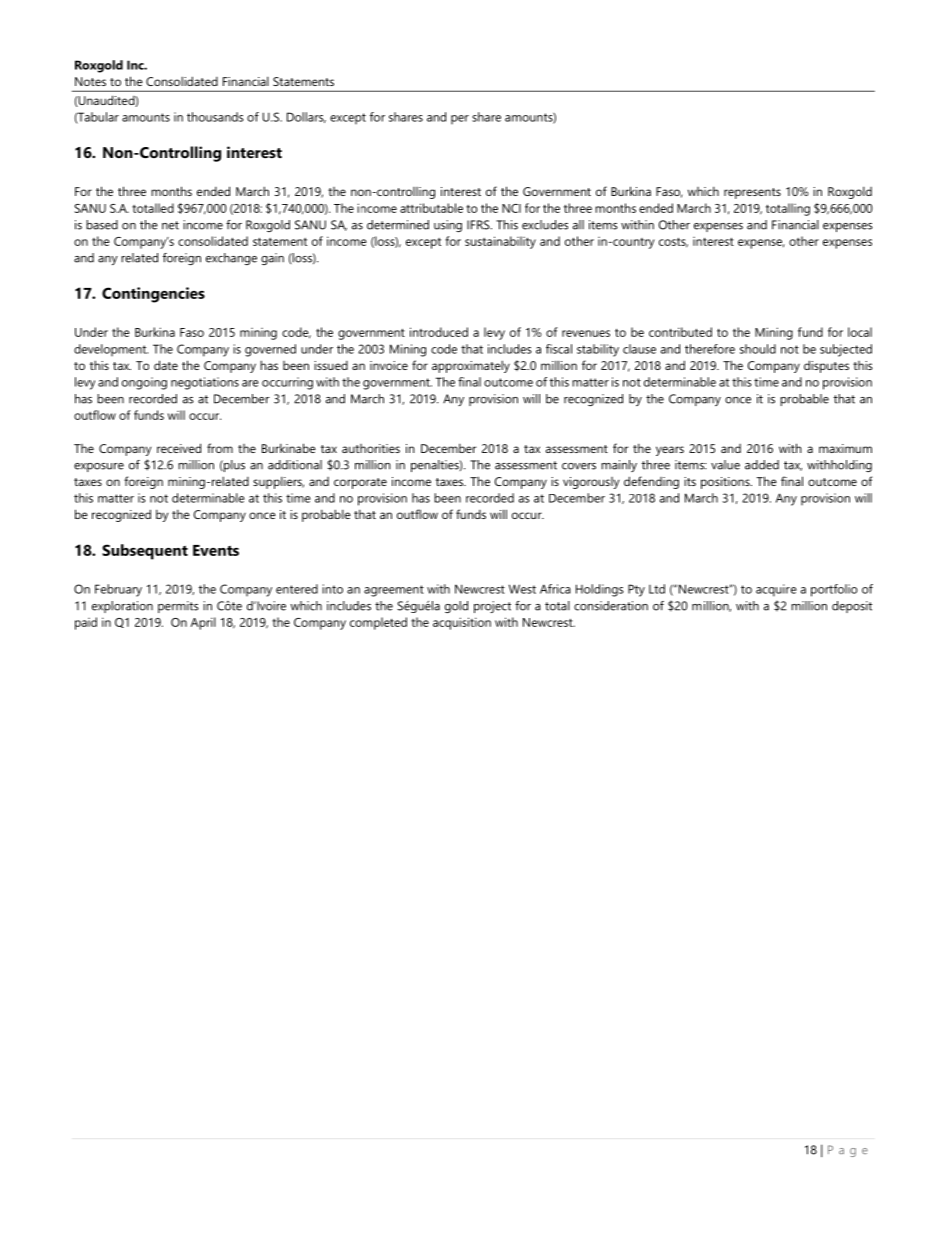 This screenshot has height=1233, width=952. I want to click on thousands, so click(215, 117).
